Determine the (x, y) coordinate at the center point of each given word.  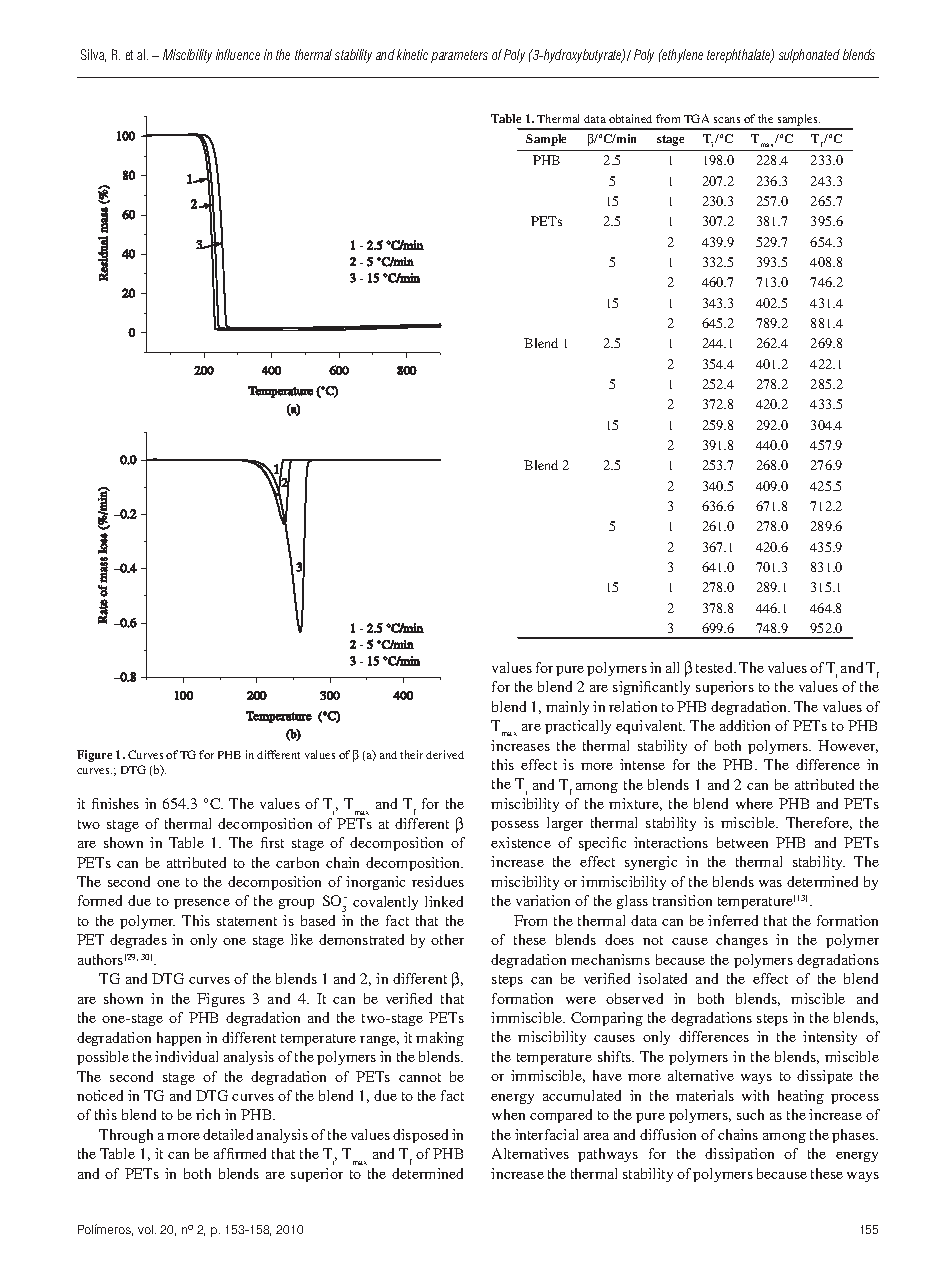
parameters (459, 56)
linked (444, 901)
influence (238, 54)
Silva (93, 55)
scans (727, 120)
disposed (420, 1136)
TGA (696, 118)
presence (202, 904)
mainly (567, 708)
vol (147, 1229)
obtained (630, 118)
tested (715, 667)
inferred (733, 920)
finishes (115, 803)
